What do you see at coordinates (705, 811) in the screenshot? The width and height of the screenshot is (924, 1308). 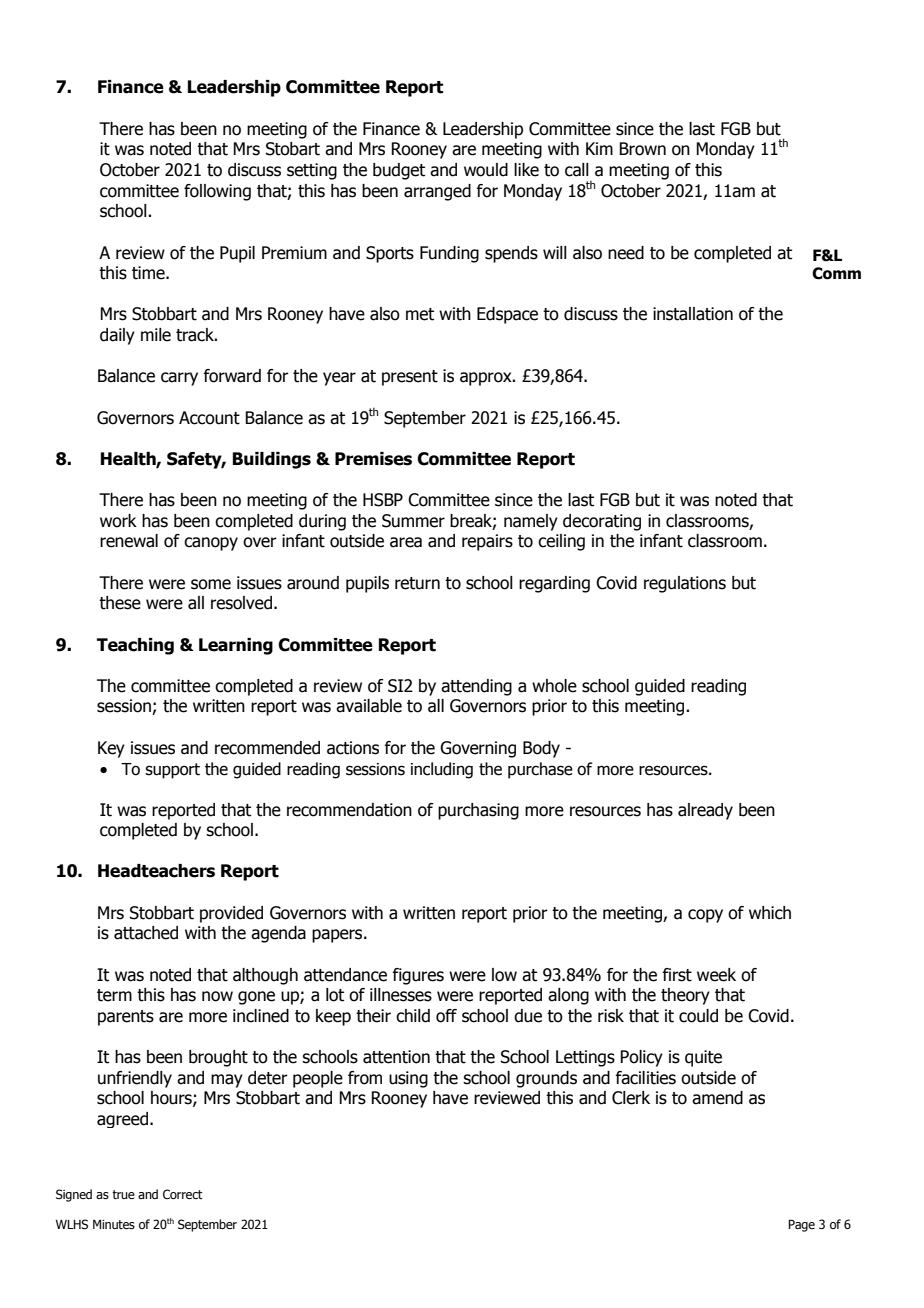 I see `already` at bounding box center [705, 811].
